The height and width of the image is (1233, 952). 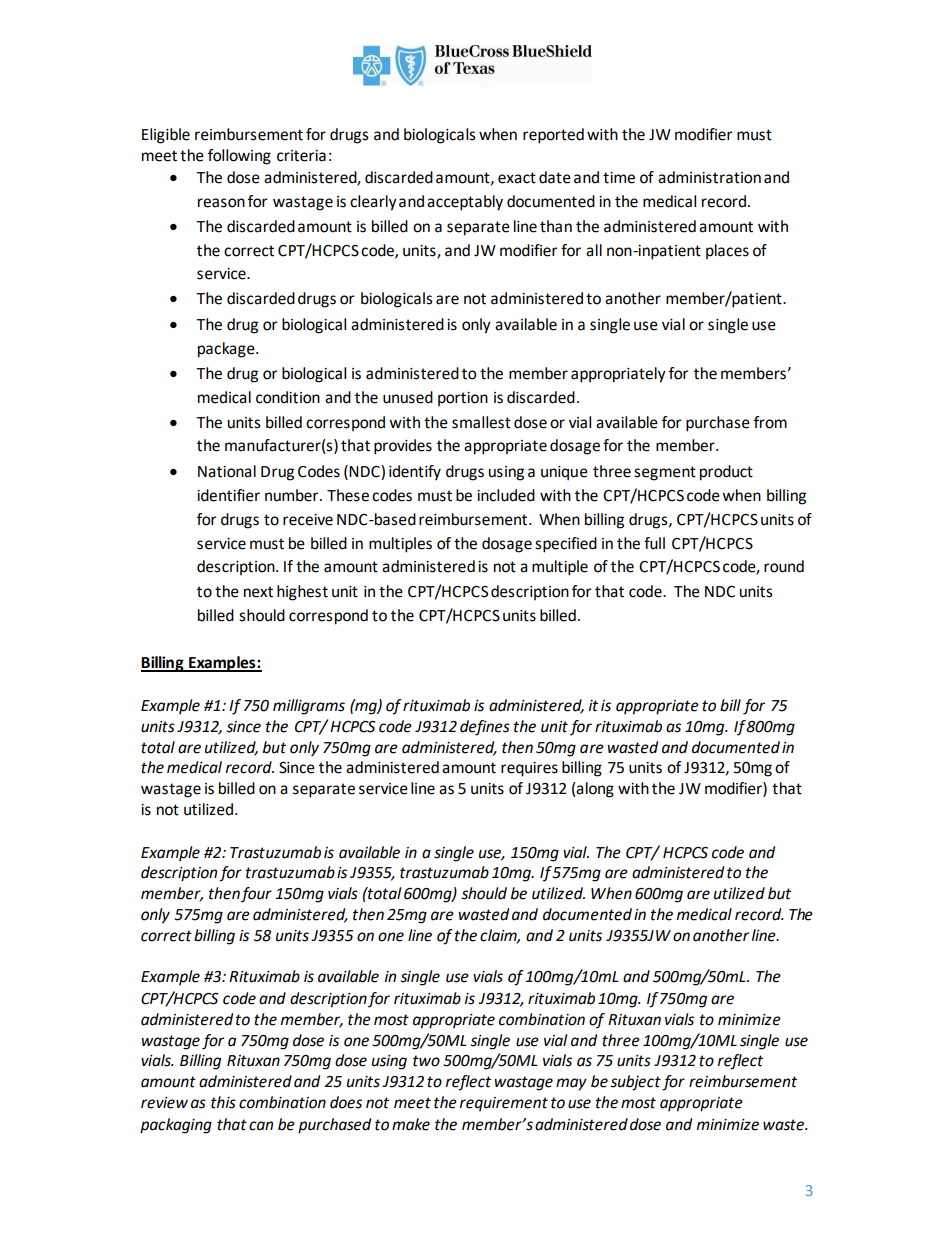 What do you see at coordinates (635, 1083) in the image?
I see `subject` at bounding box center [635, 1083].
